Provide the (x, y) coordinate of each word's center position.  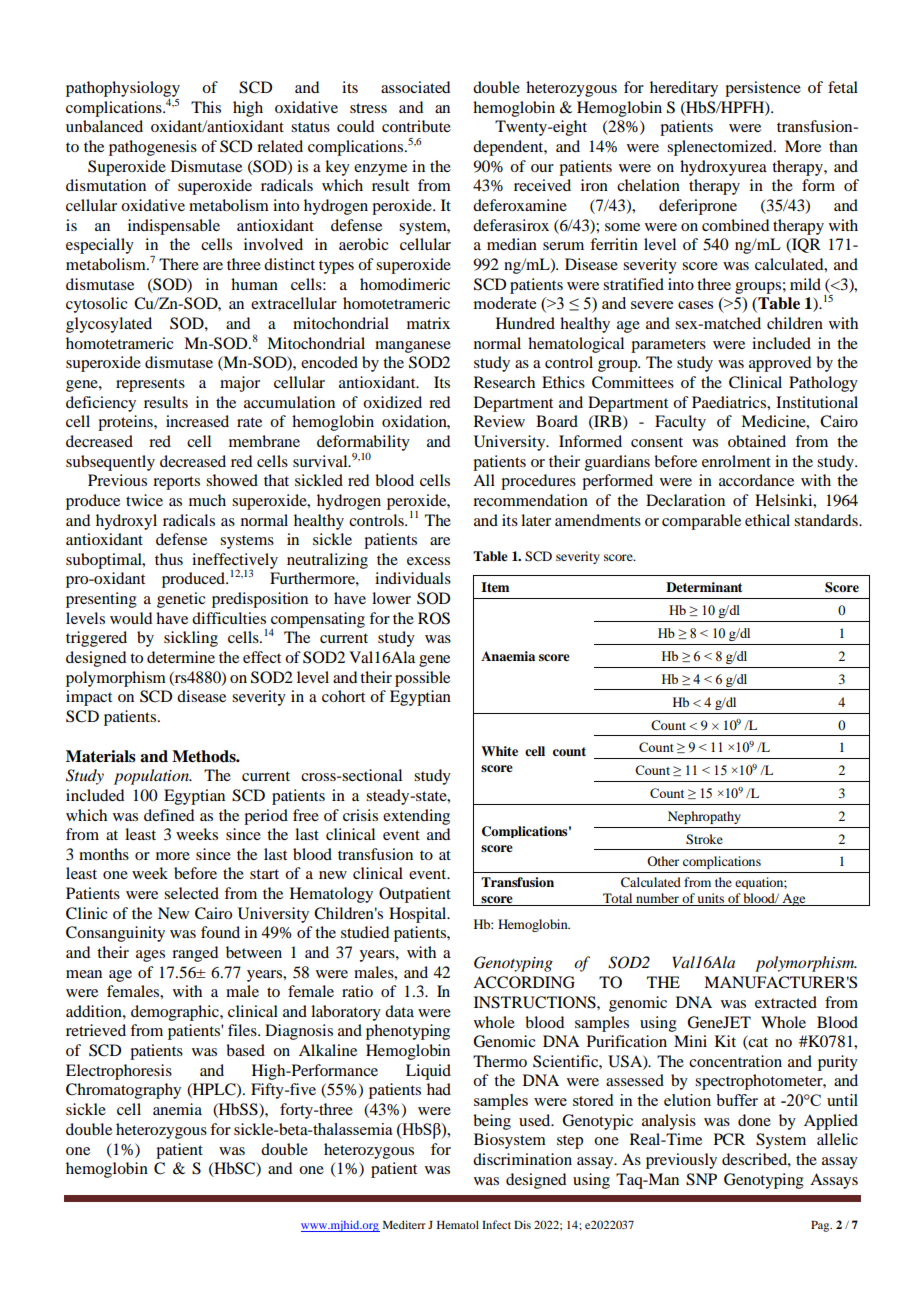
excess (428, 561)
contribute (416, 126)
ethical (767, 520)
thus (169, 559)
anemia (177, 1109)
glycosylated (109, 325)
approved (780, 364)
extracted (786, 1002)
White (499, 751)
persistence (763, 89)
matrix (428, 323)
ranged (195, 954)
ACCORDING (524, 982)
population (152, 777)
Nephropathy (704, 817)
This (206, 107)
